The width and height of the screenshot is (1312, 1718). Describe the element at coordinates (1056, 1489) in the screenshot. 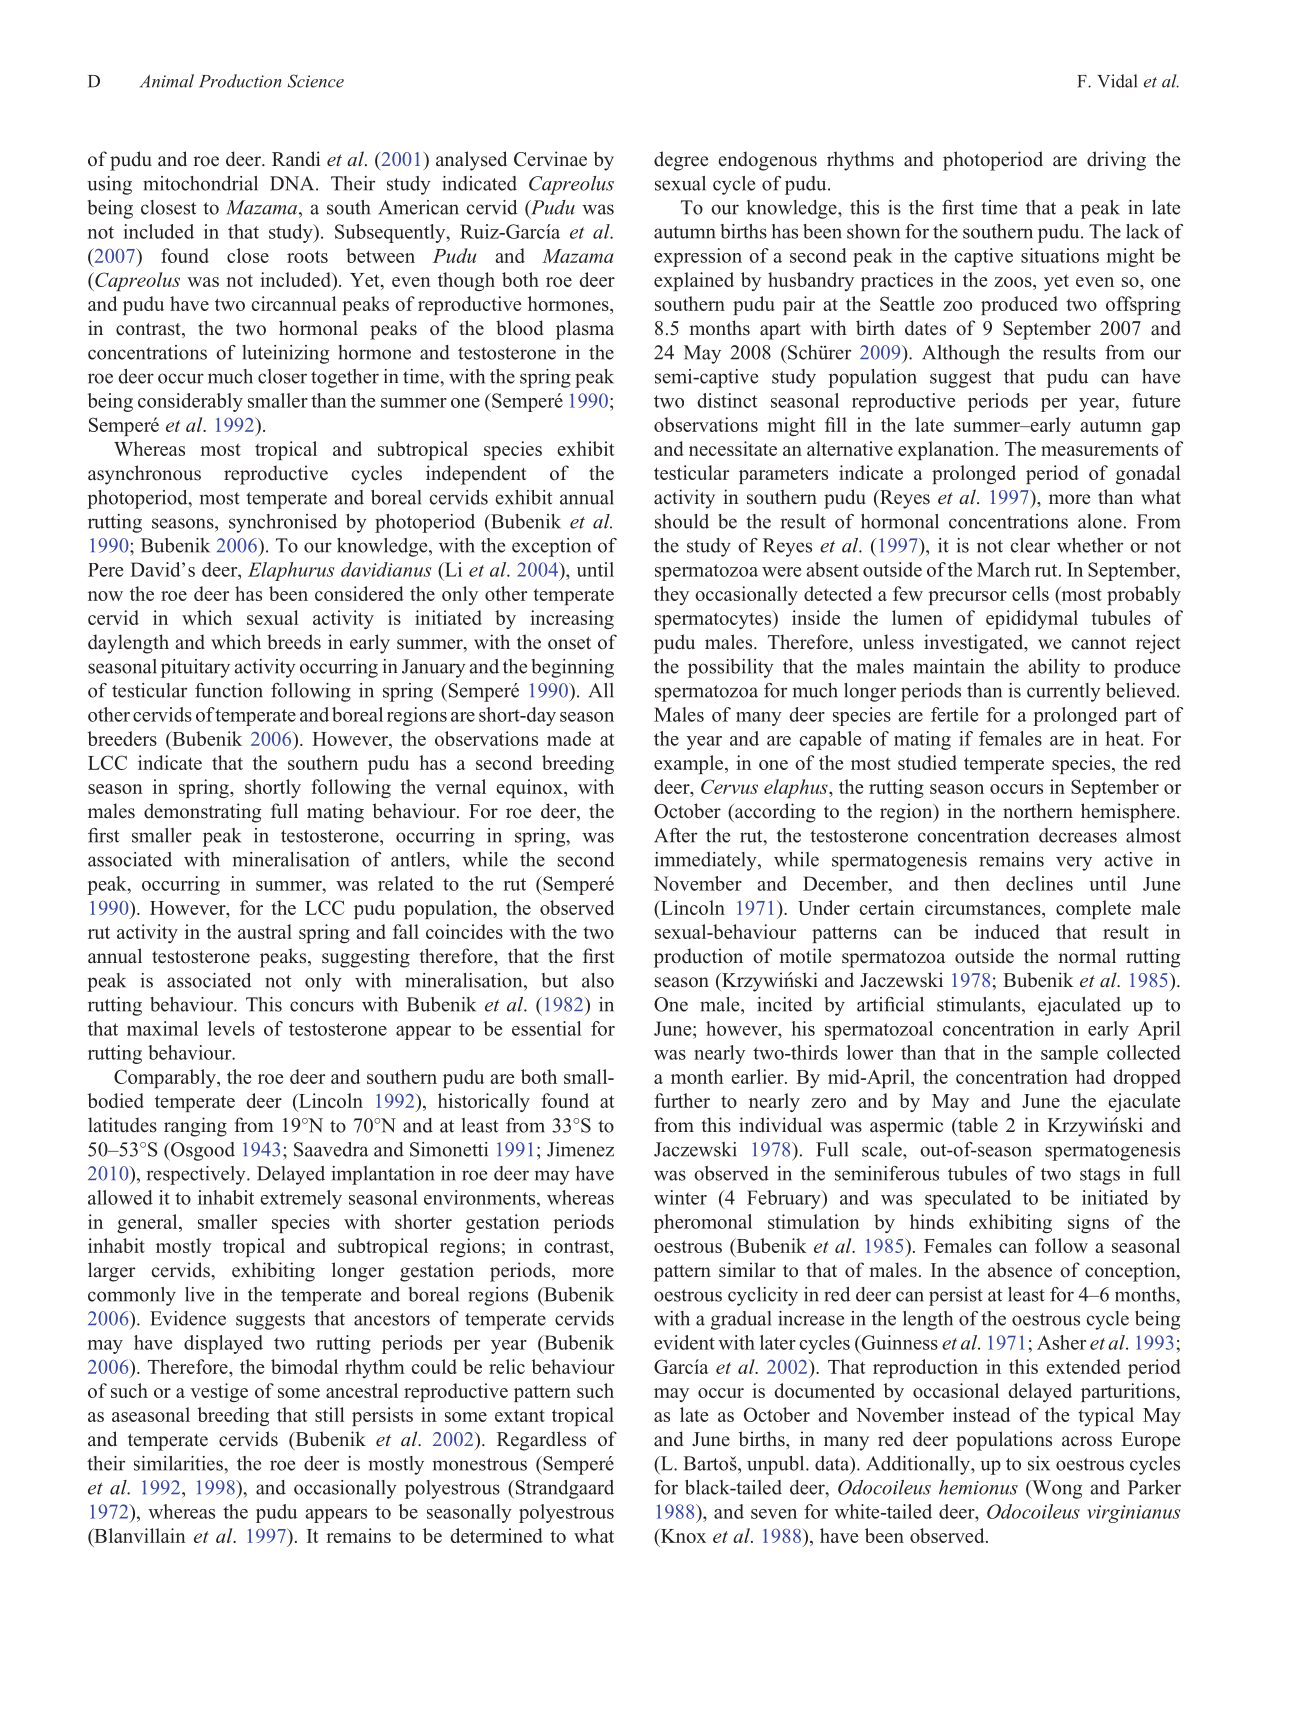

I see `Wong` at that location.
